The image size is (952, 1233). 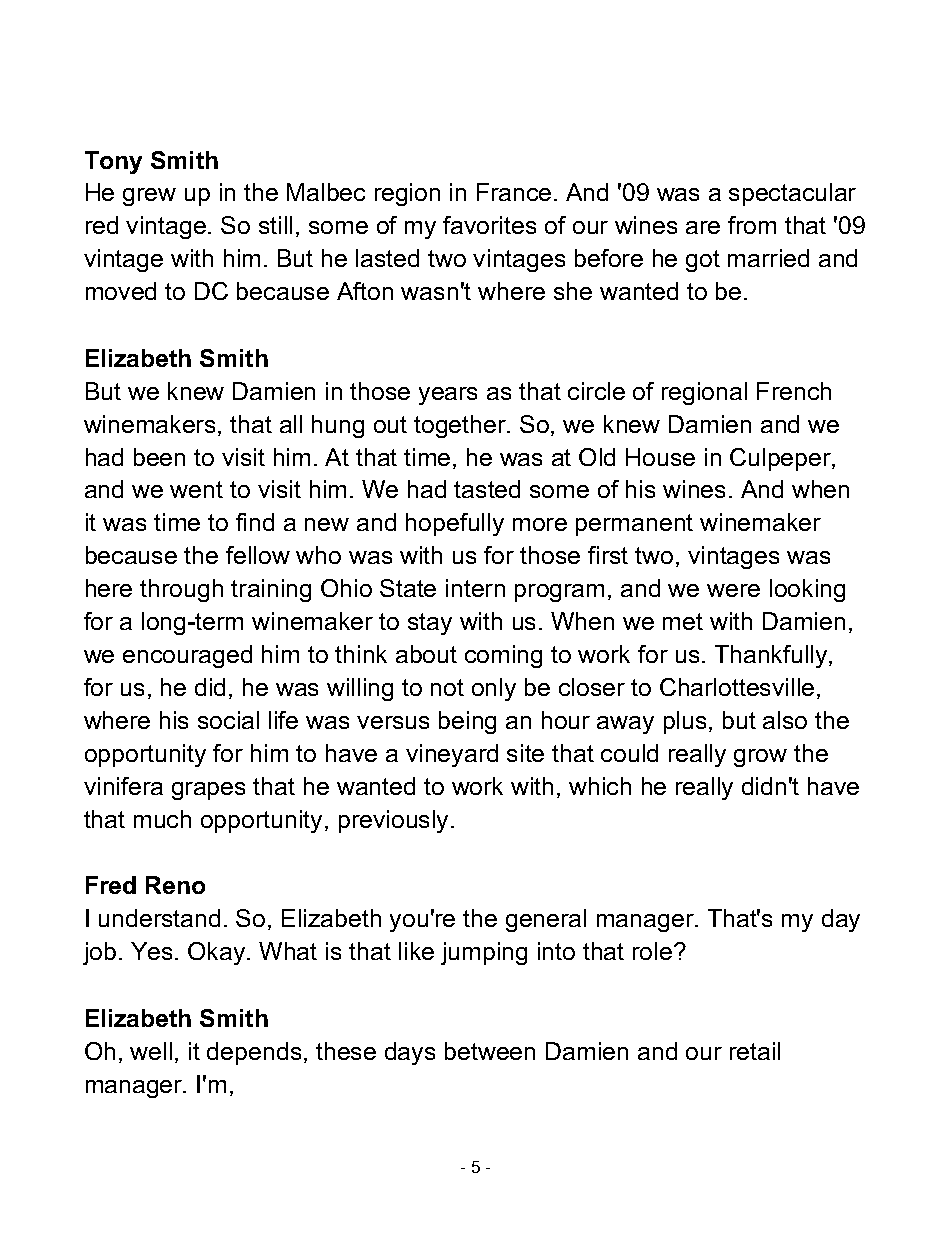 I want to click on previously, so click(x=395, y=821).
